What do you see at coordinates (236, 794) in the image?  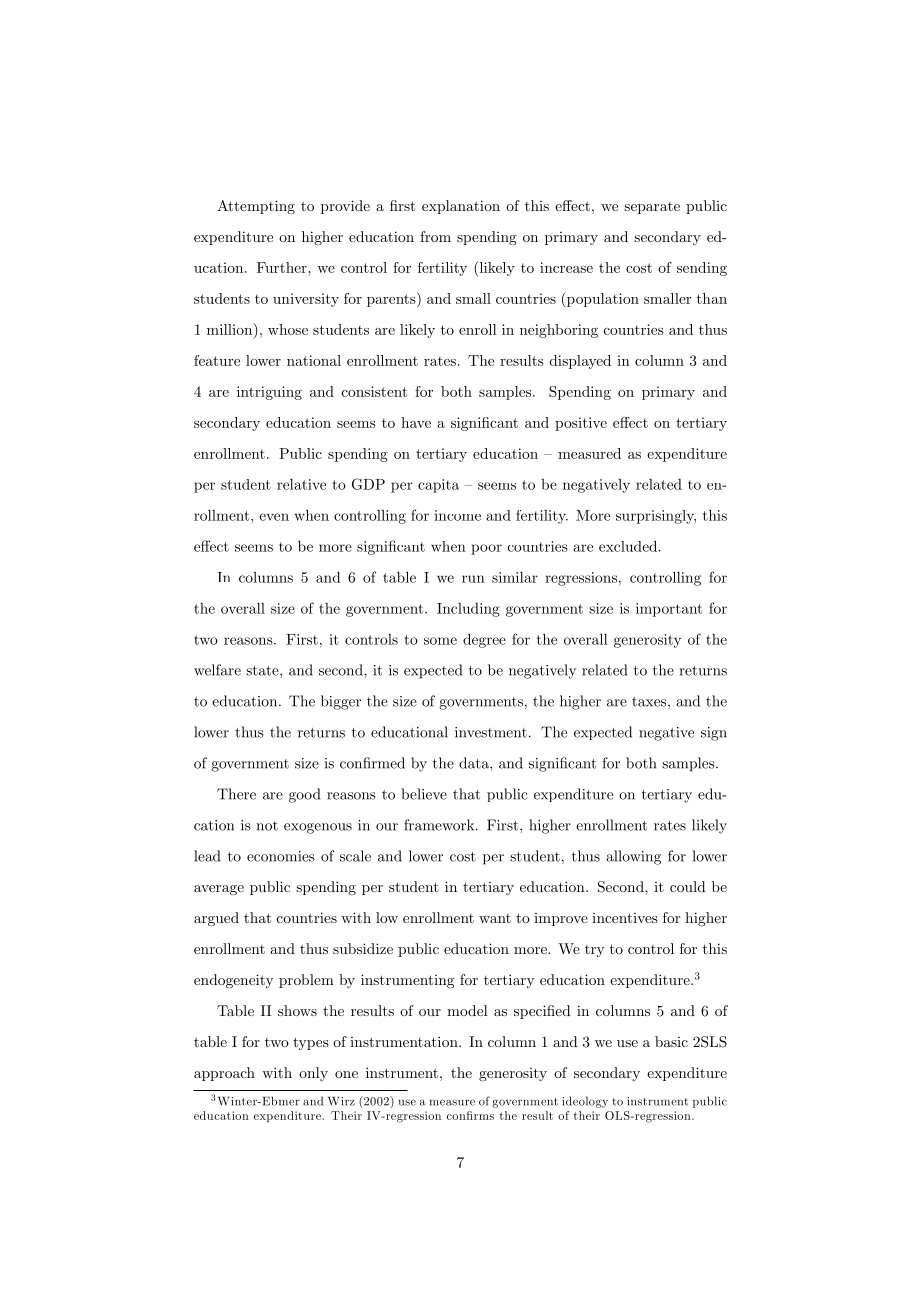 I see `There` at bounding box center [236, 794].
